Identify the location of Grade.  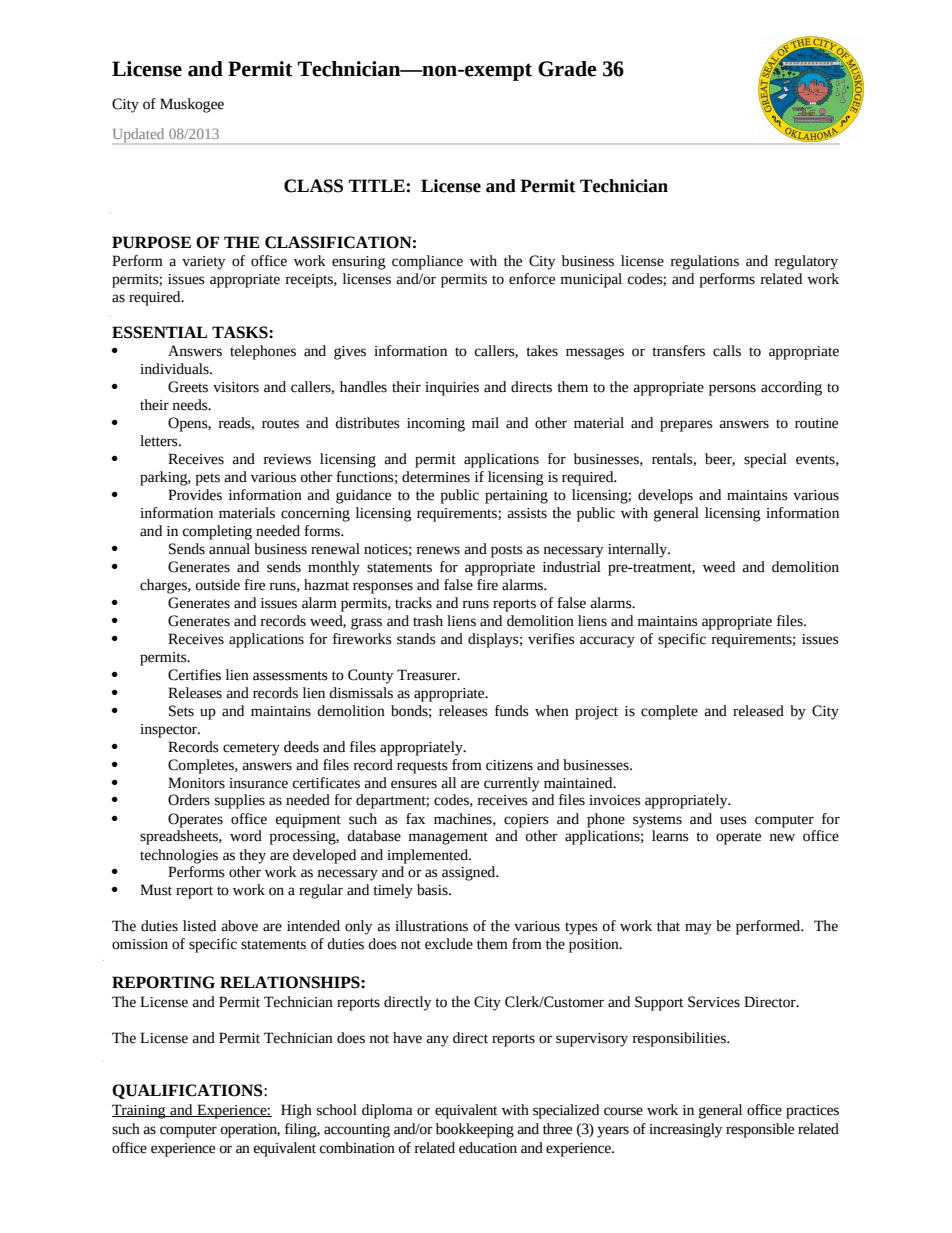
(567, 69).
